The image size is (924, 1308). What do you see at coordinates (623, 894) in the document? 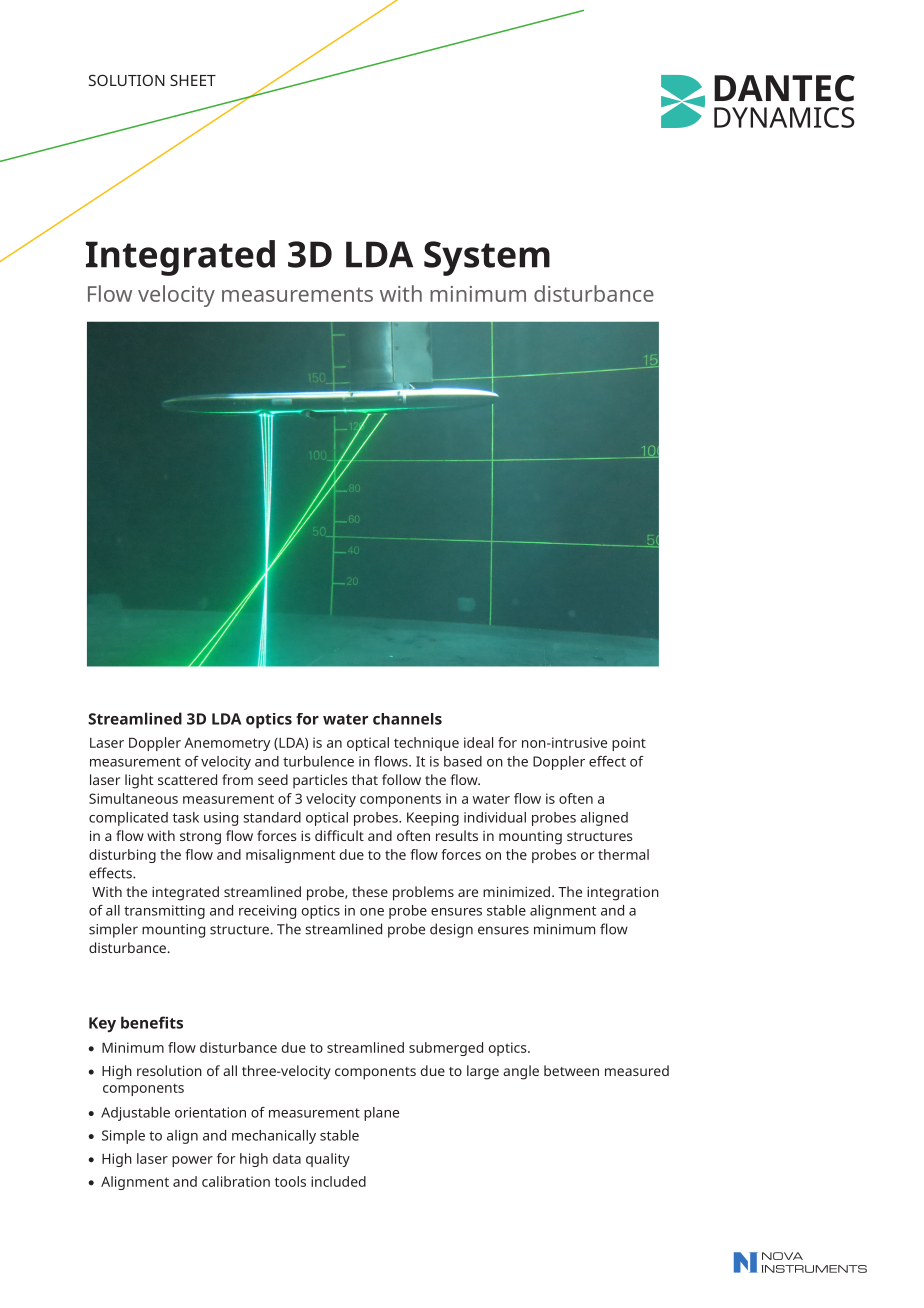
I see `integration` at bounding box center [623, 894].
